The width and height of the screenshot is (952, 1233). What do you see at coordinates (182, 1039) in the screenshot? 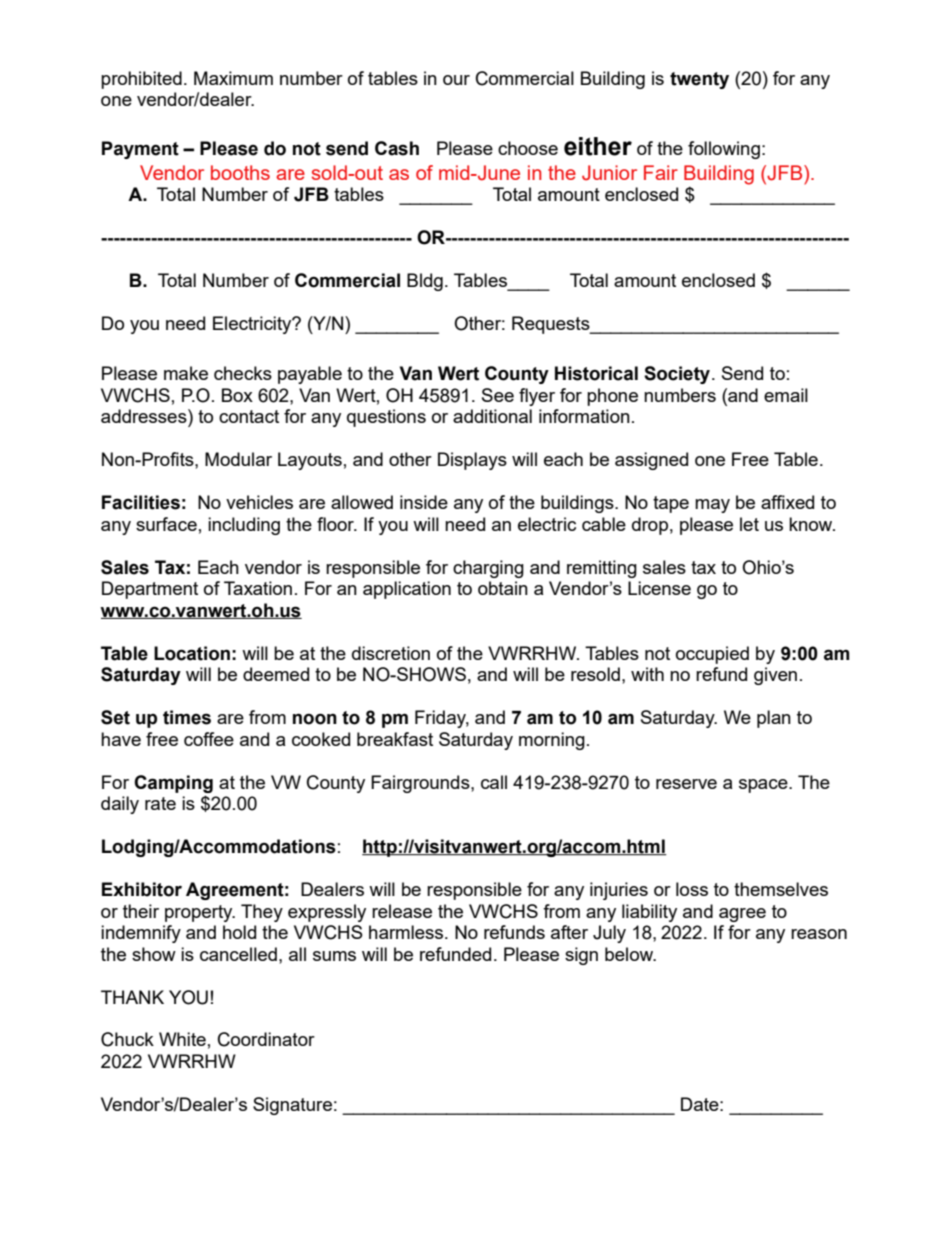
I see `White` at bounding box center [182, 1039].
